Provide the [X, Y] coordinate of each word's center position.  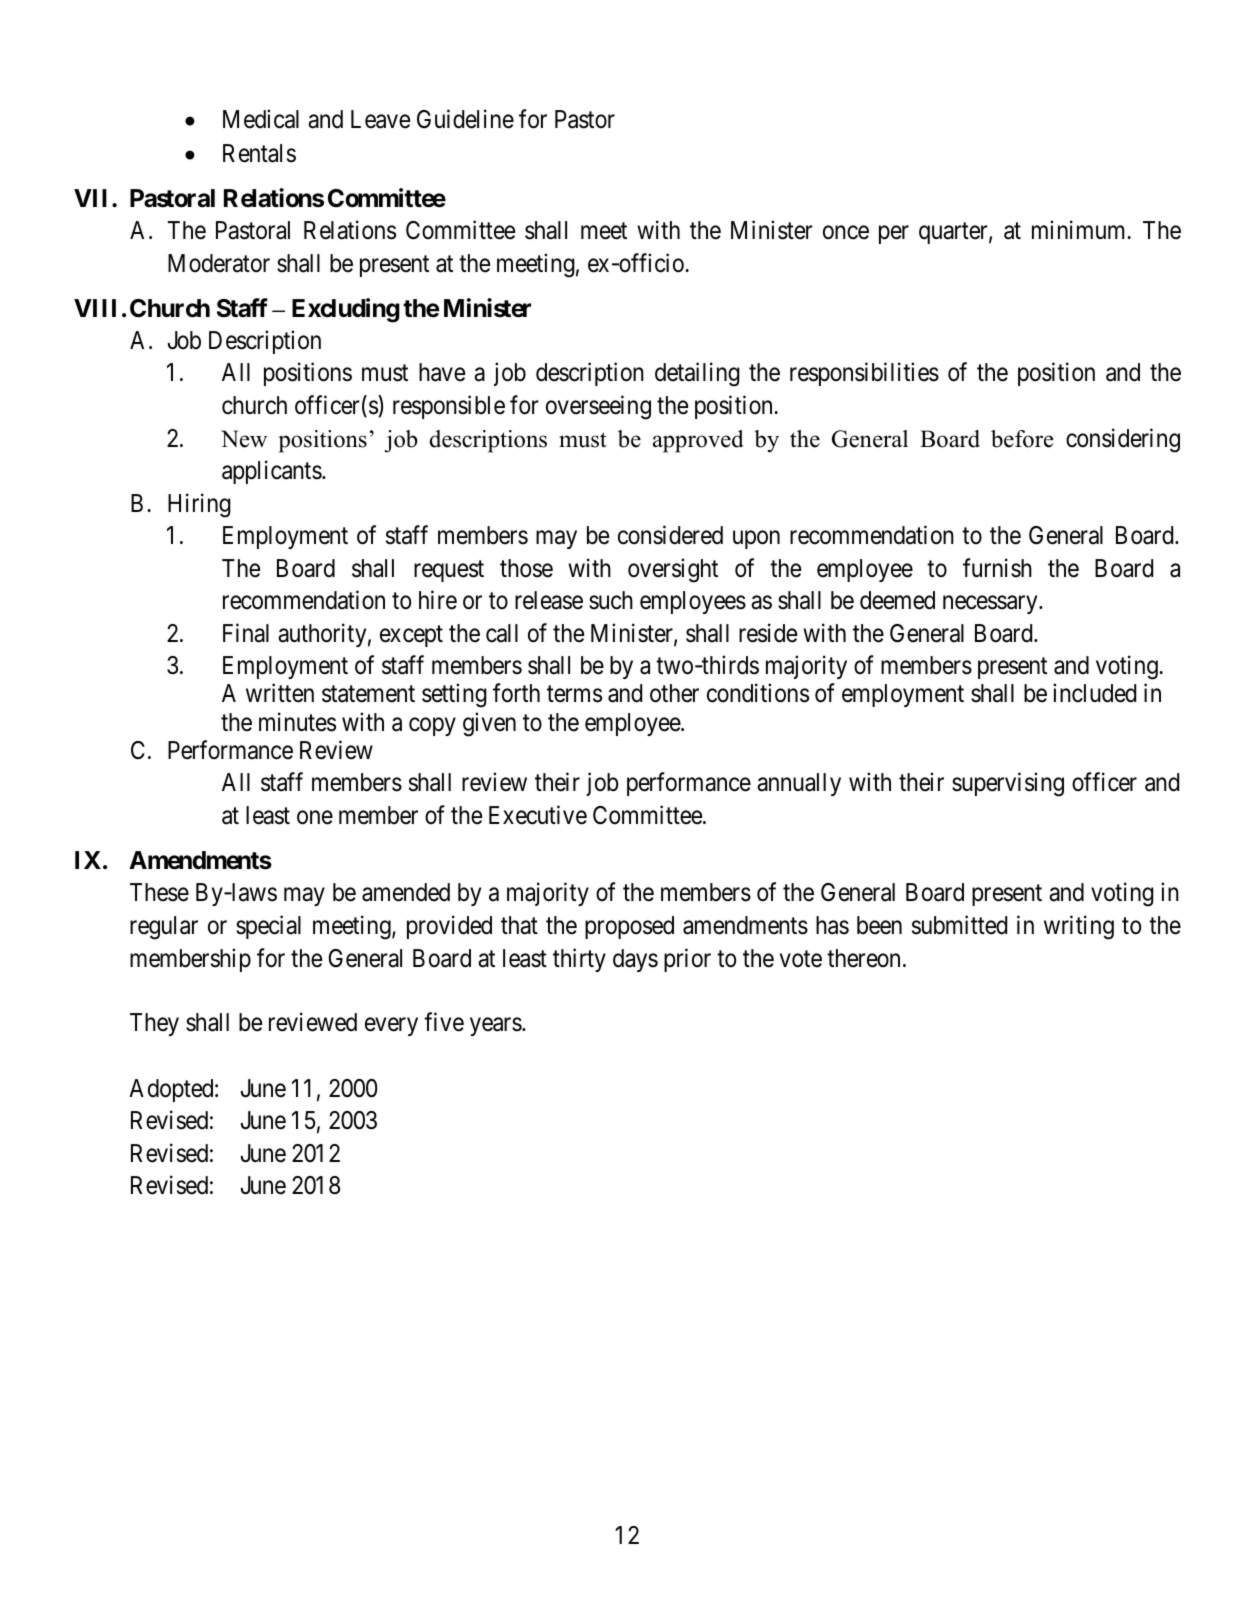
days [635, 960]
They [154, 1024]
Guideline [465, 119]
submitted [959, 925]
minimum [1080, 229]
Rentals [259, 153]
